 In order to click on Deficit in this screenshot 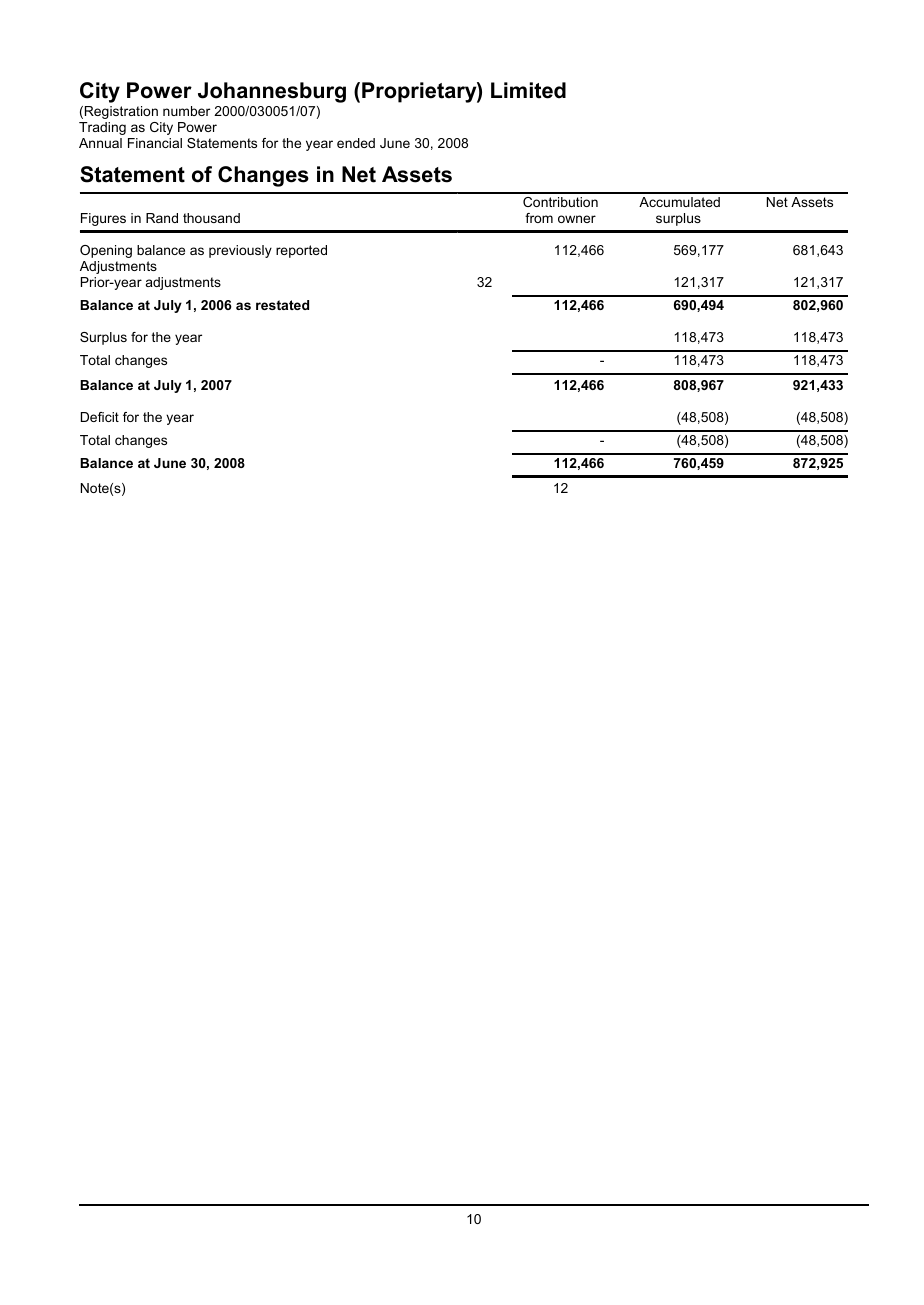, I will do `click(100, 417)`.
